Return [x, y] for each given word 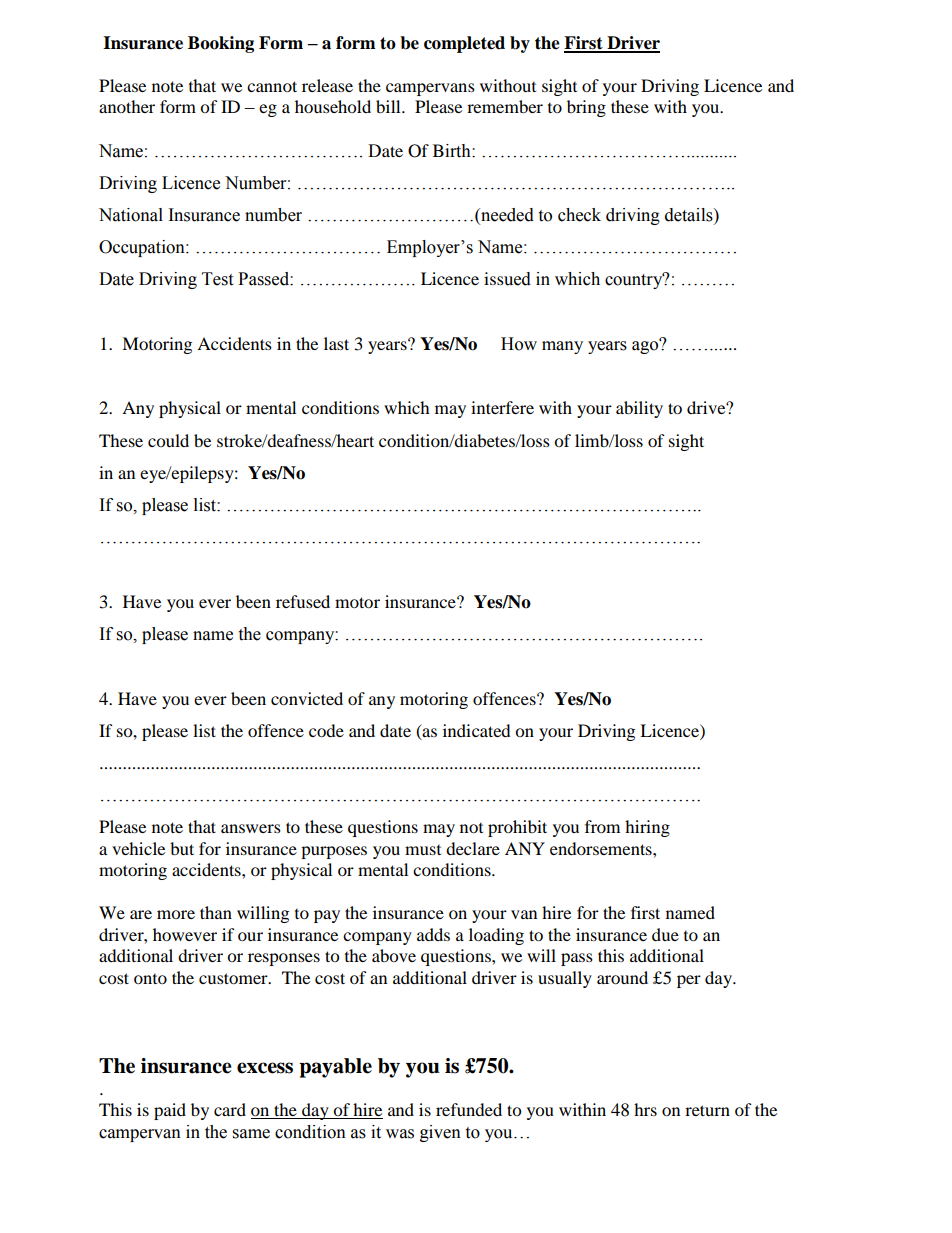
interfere [502, 407]
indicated [477, 730]
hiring [647, 828]
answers [251, 828]
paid [170, 1111]
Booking [221, 44]
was [400, 1134]
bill [389, 106]
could [168, 440]
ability [639, 409]
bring [586, 108]
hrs [645, 1109]
